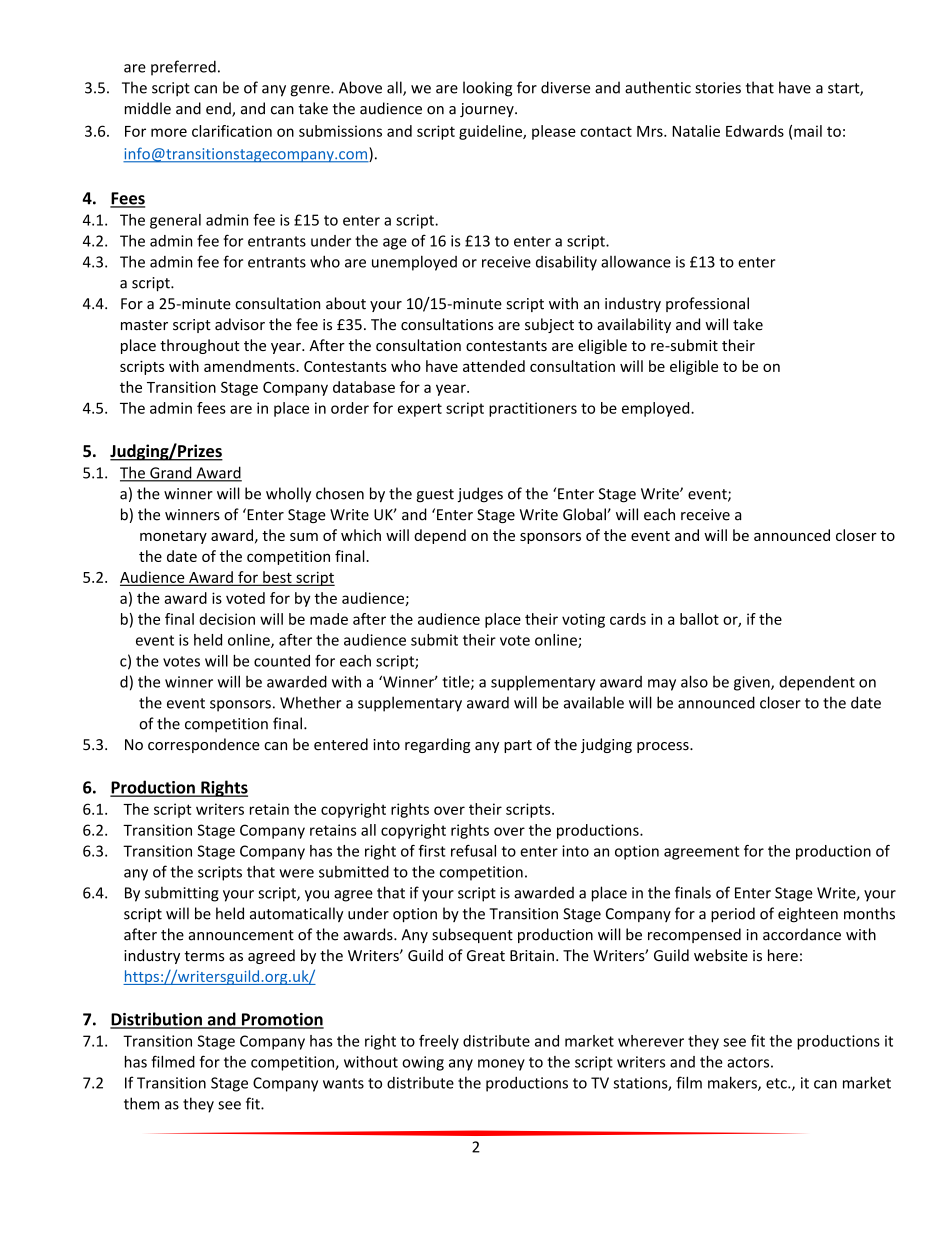 The image size is (952, 1233). What do you see at coordinates (232, 131) in the document?
I see `clarification` at bounding box center [232, 131].
